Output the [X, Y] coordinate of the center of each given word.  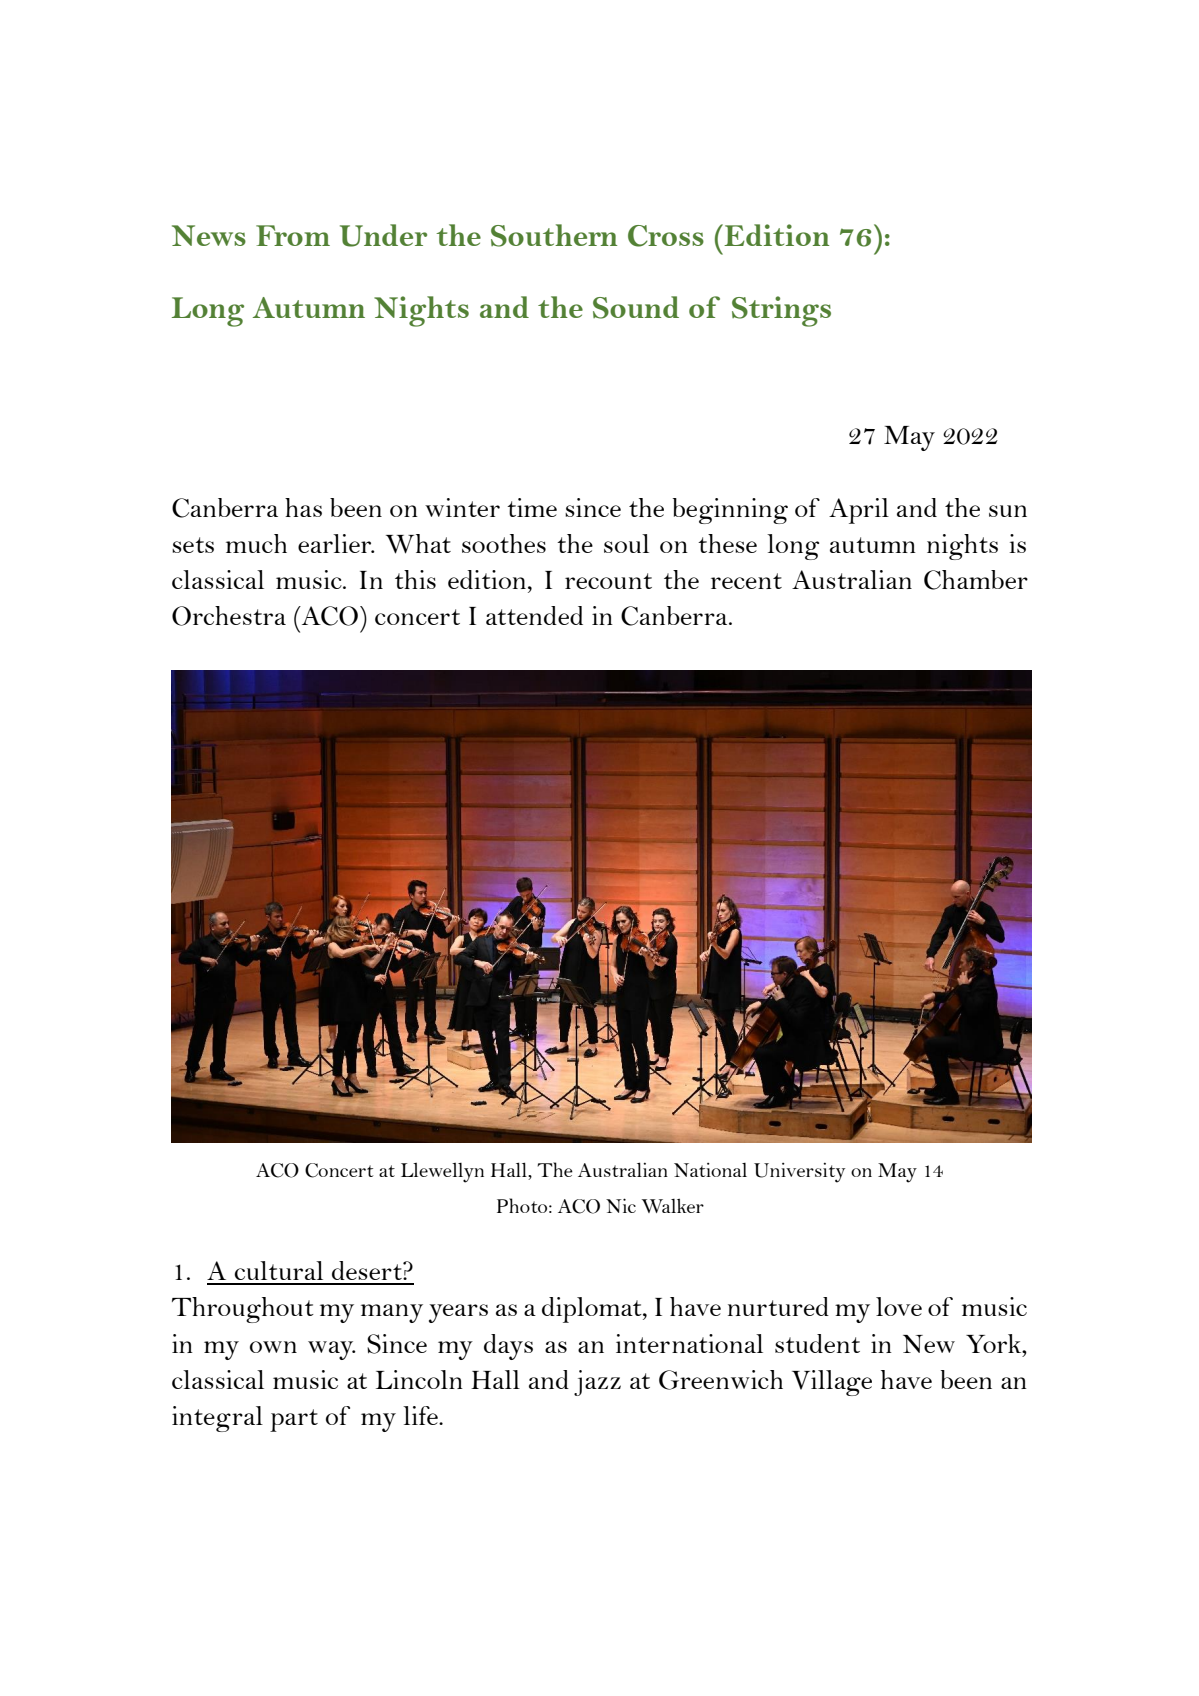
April [859, 511]
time [532, 507]
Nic [621, 1205]
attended [534, 615]
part [294, 1420]
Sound [636, 307]
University [799, 1173]
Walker [673, 1205]
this [415, 579]
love [899, 1306]
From [293, 235]
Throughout [243, 1310]
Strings [781, 311]
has [303, 507]
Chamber [976, 580]
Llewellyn [442, 1173]
